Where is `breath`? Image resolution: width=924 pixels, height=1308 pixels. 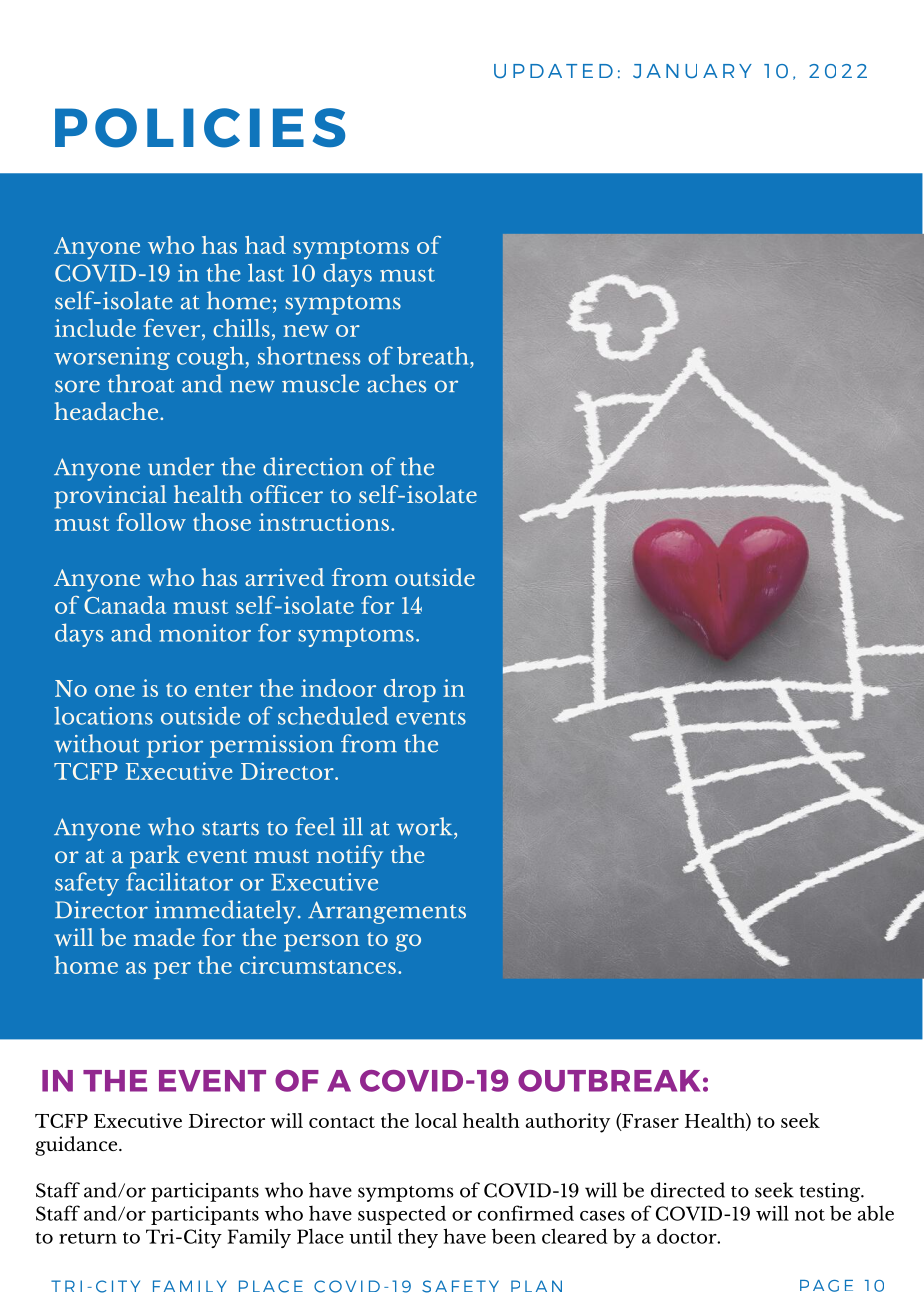
breath is located at coordinates (434, 355).
